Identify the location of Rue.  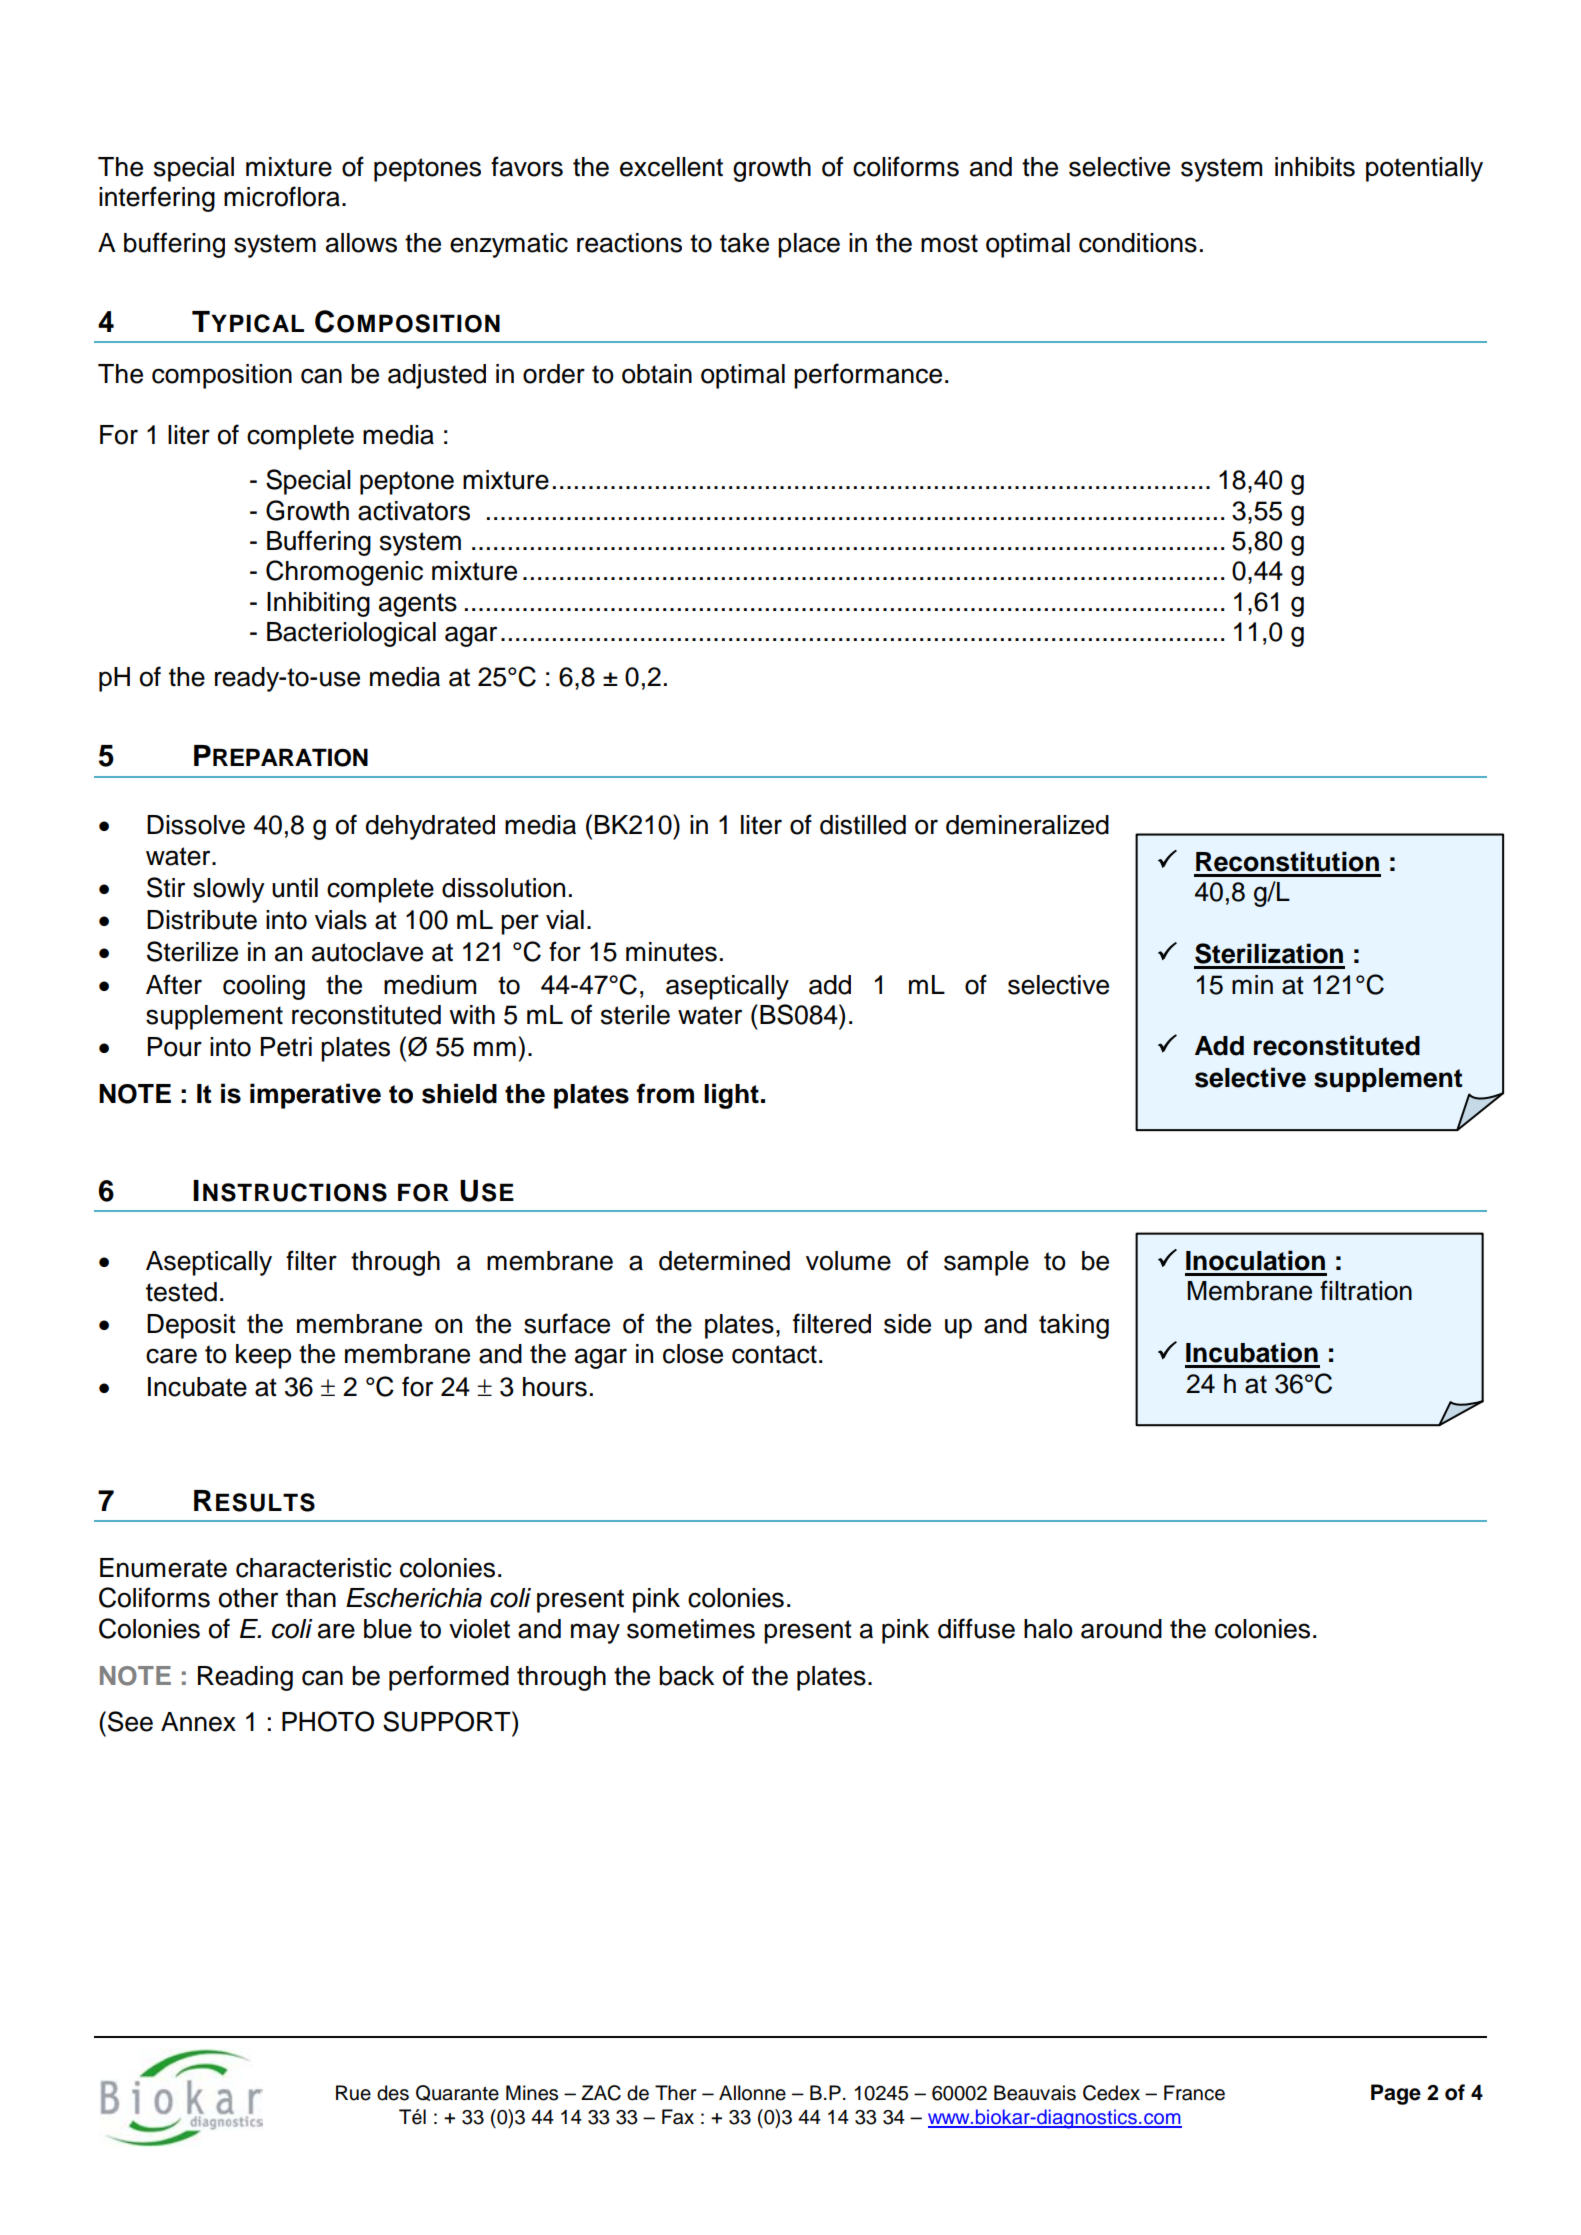
(353, 2093).
